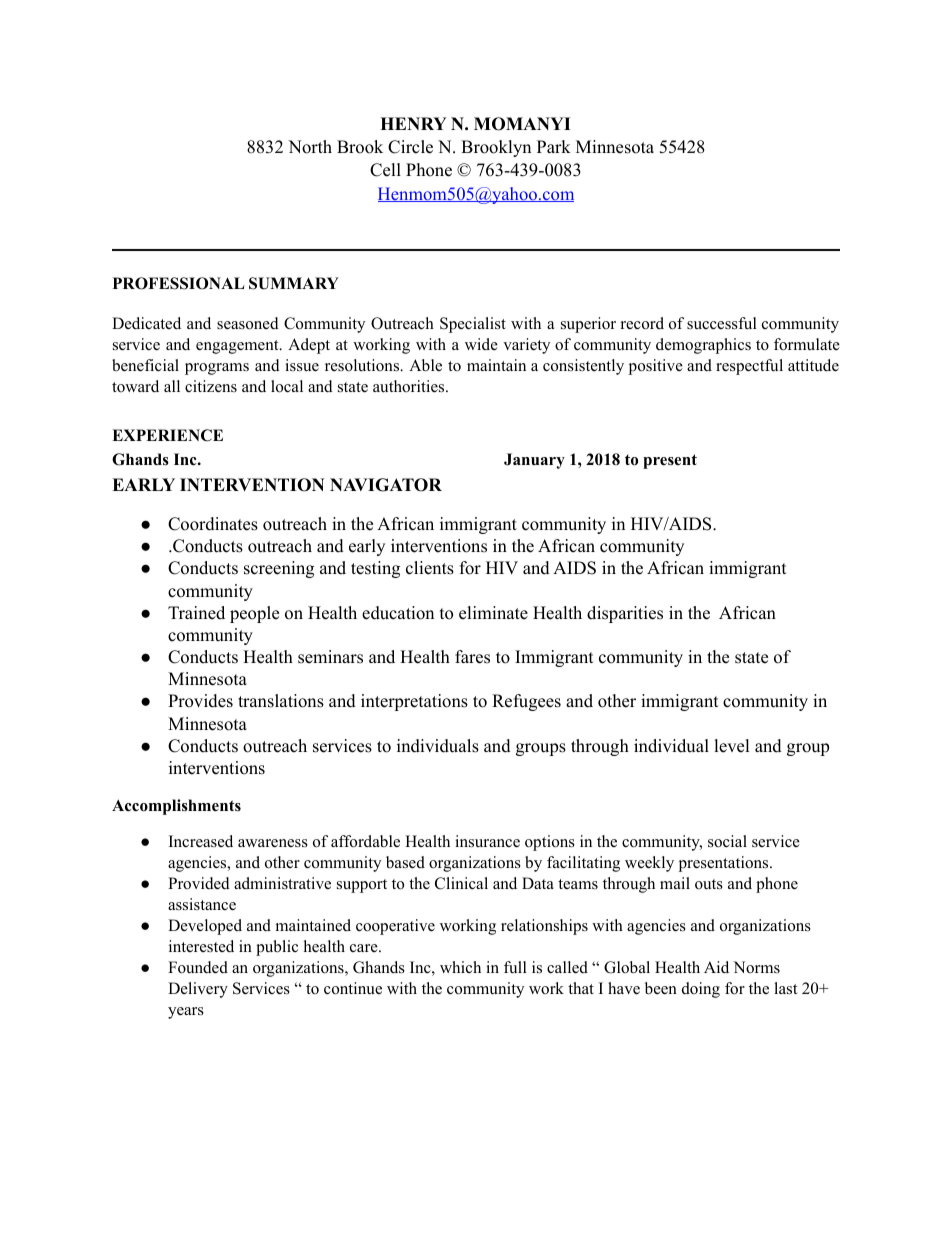 This page has height=1233, width=952. I want to click on fares, so click(472, 657).
